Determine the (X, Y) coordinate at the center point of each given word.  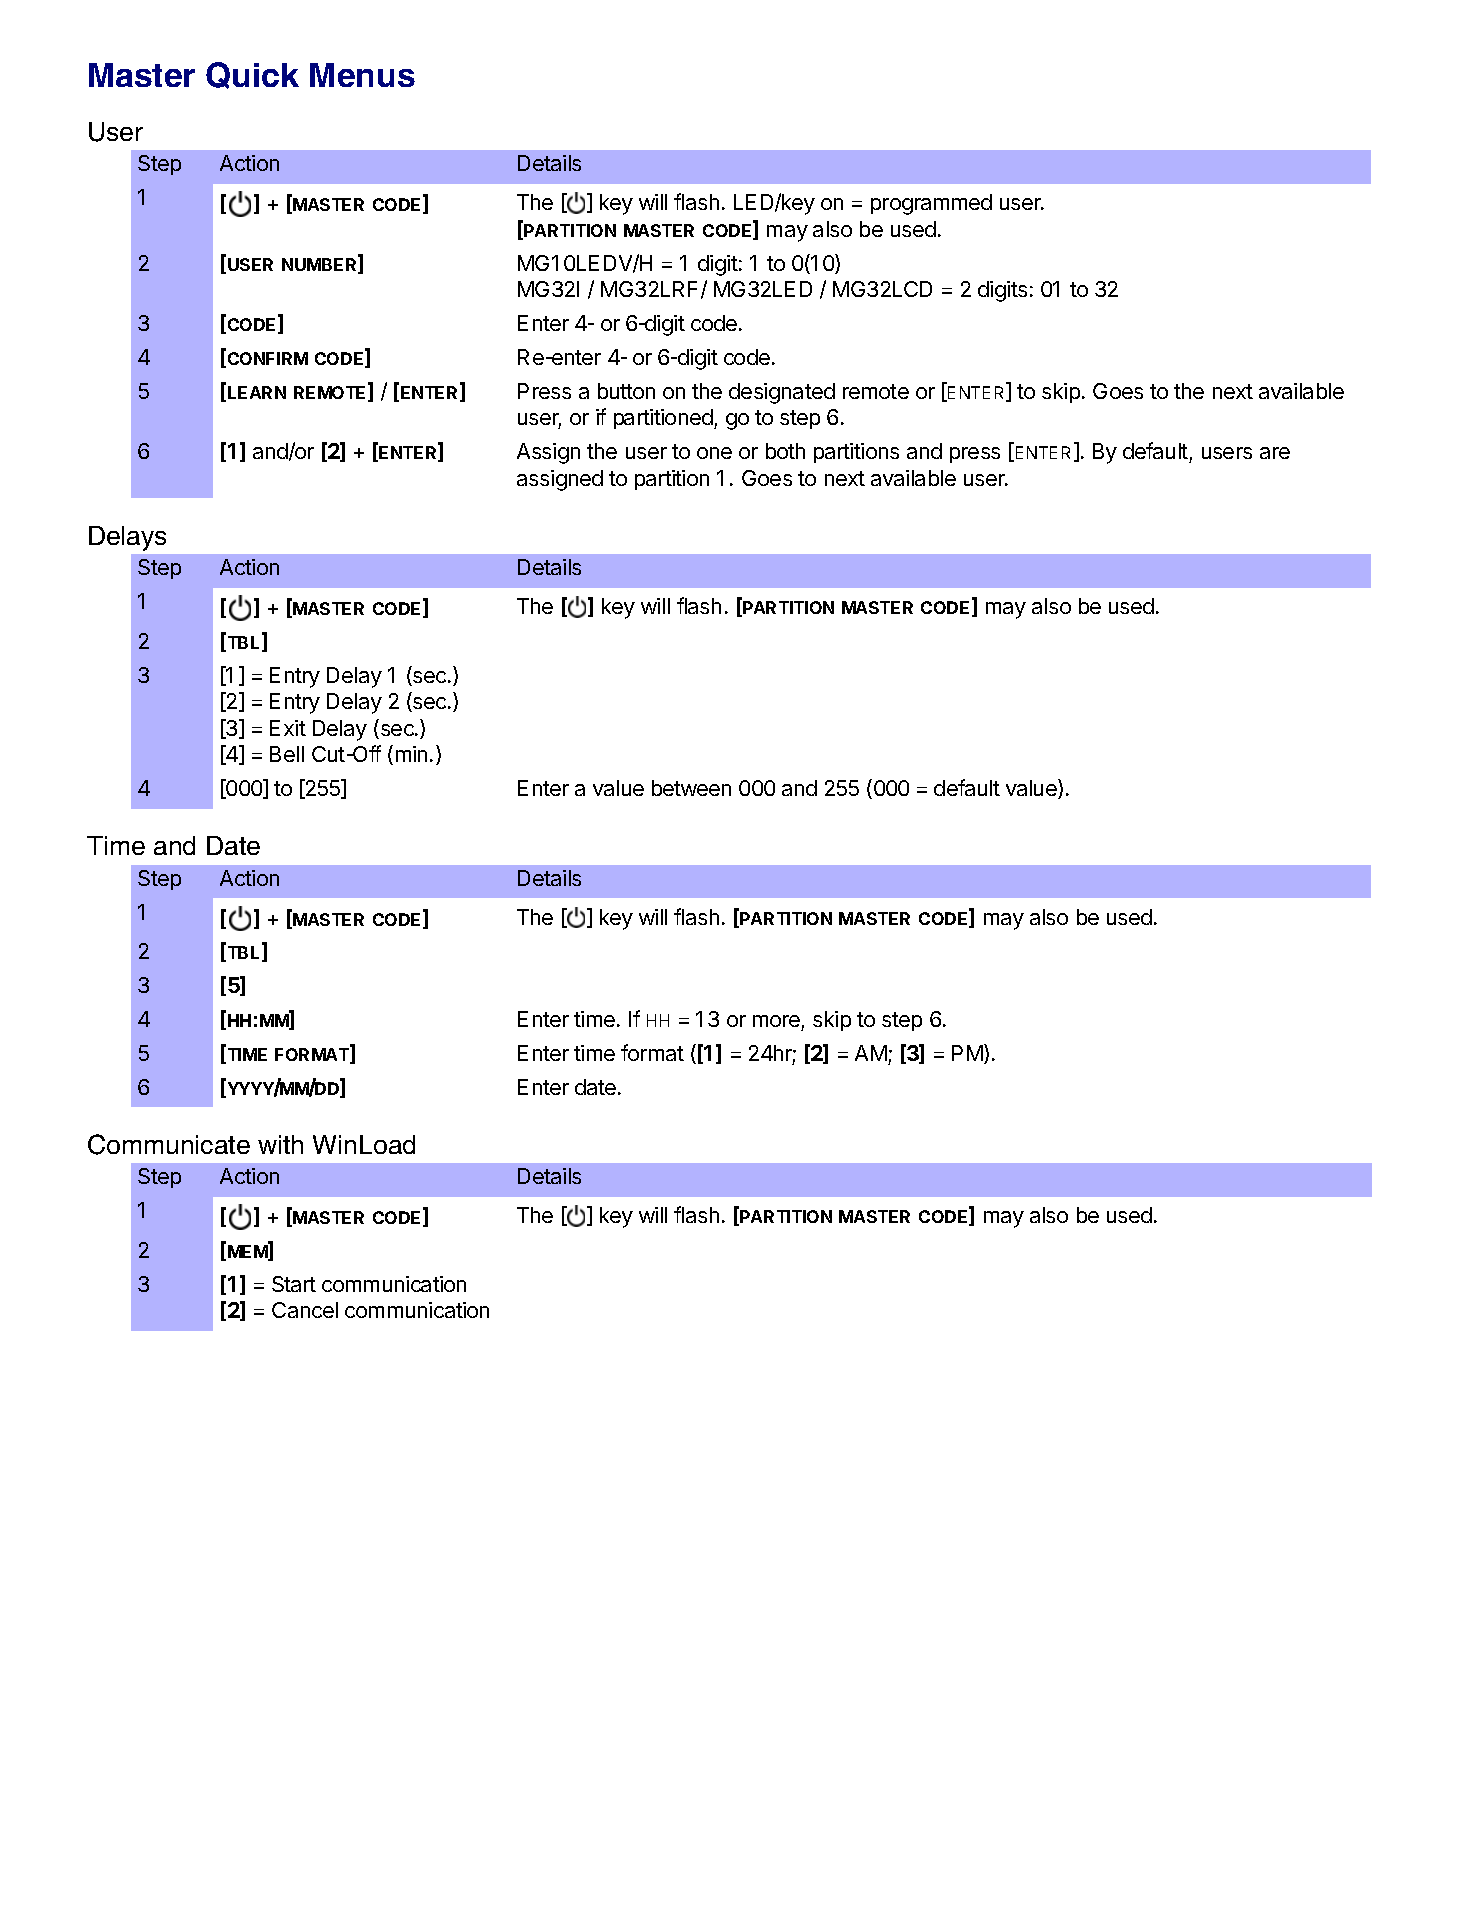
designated (782, 393)
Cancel (305, 1310)
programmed (931, 204)
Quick (252, 75)
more (776, 1021)
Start (294, 1284)
